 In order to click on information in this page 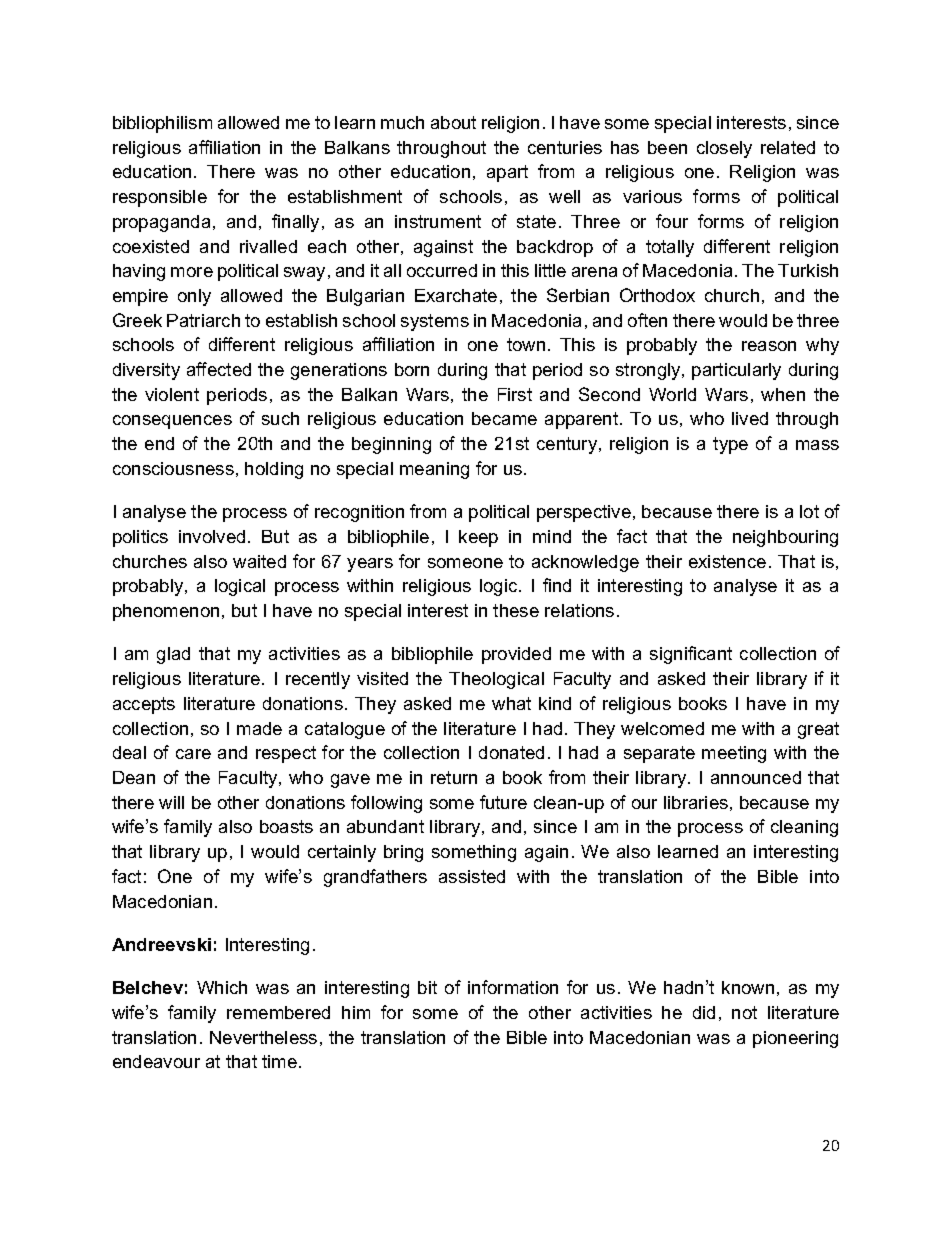, I will do `click(513, 987)`.
